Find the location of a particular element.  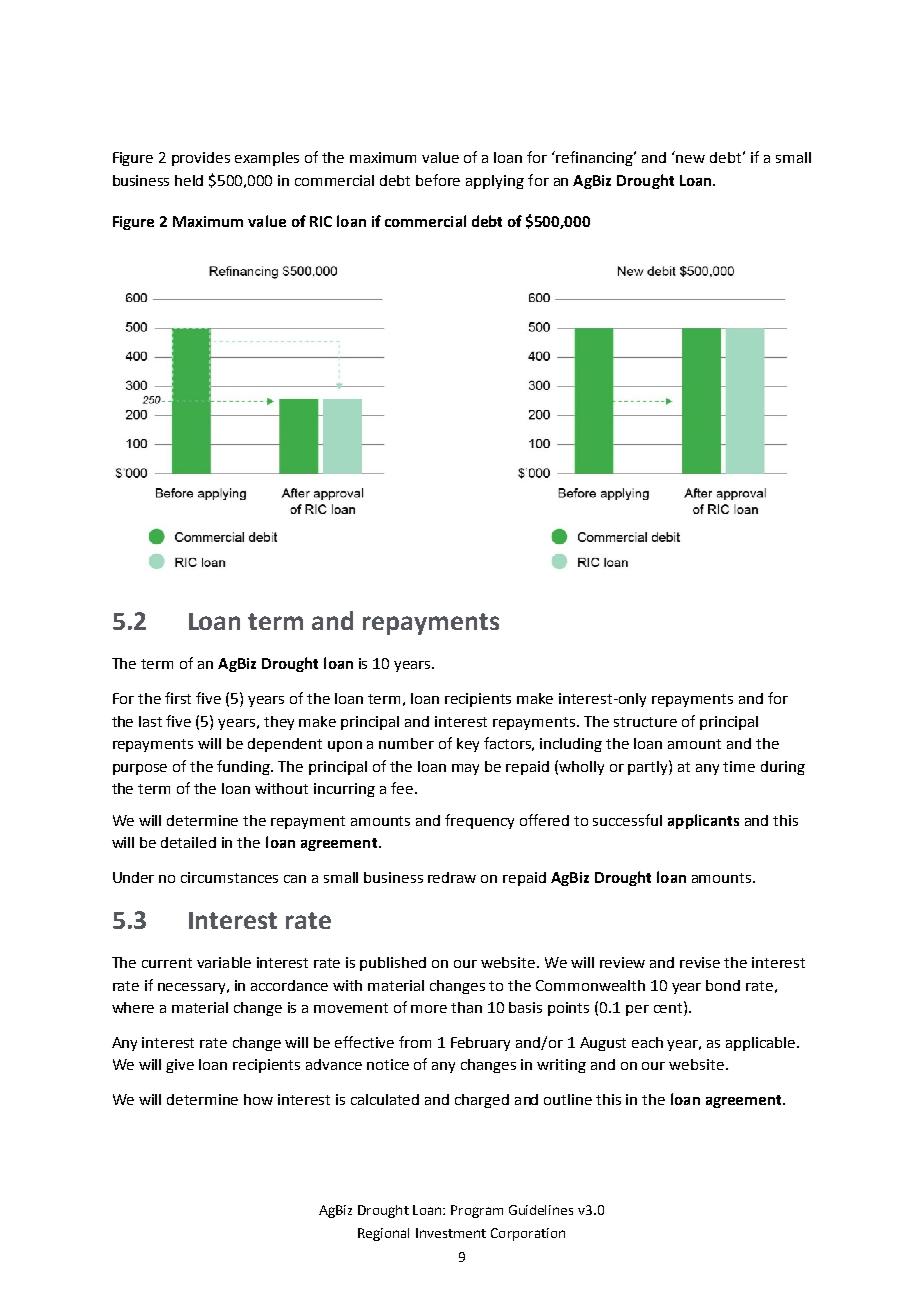

new is located at coordinates (690, 159).
